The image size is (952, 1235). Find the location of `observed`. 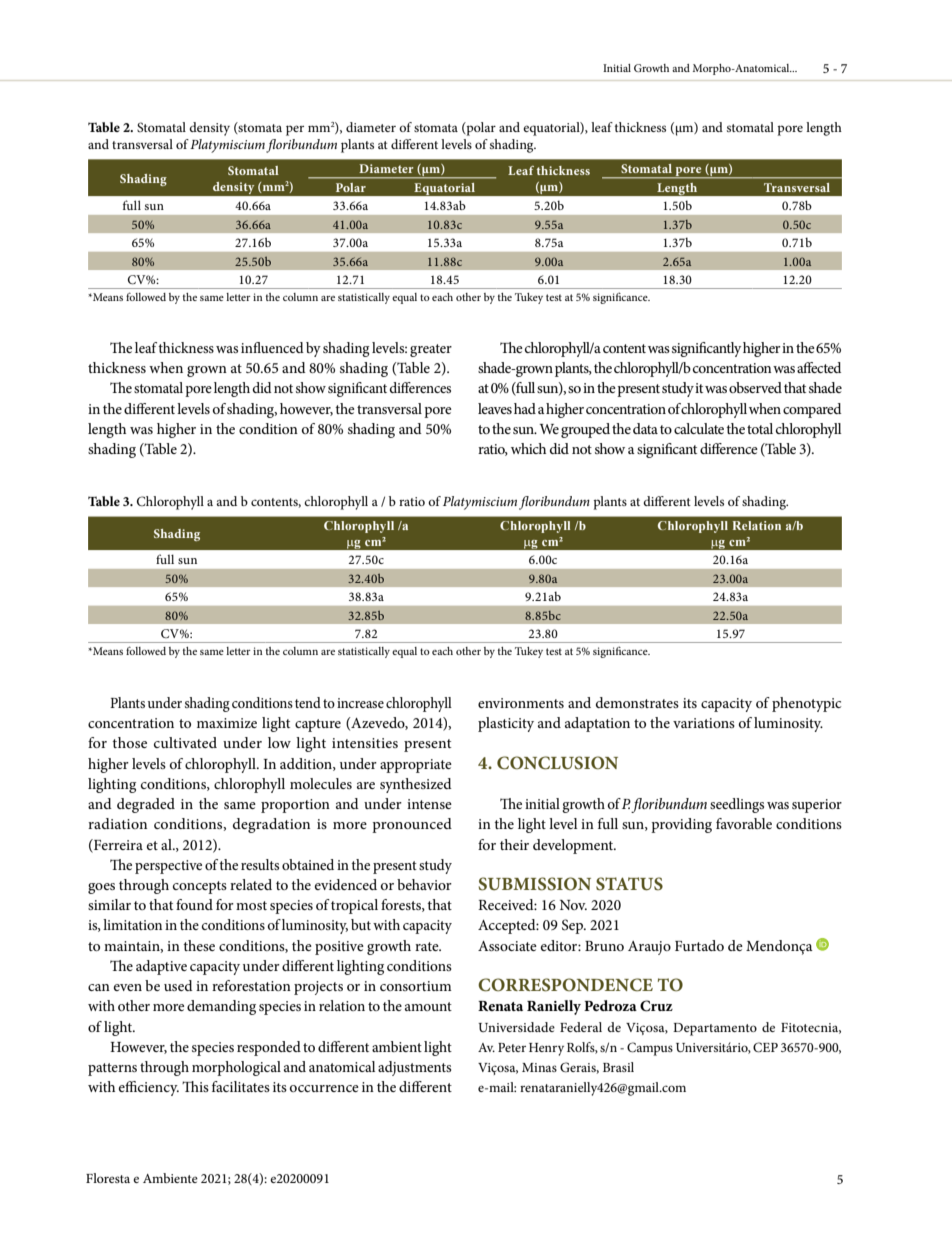

observed is located at coordinates (755, 387).
